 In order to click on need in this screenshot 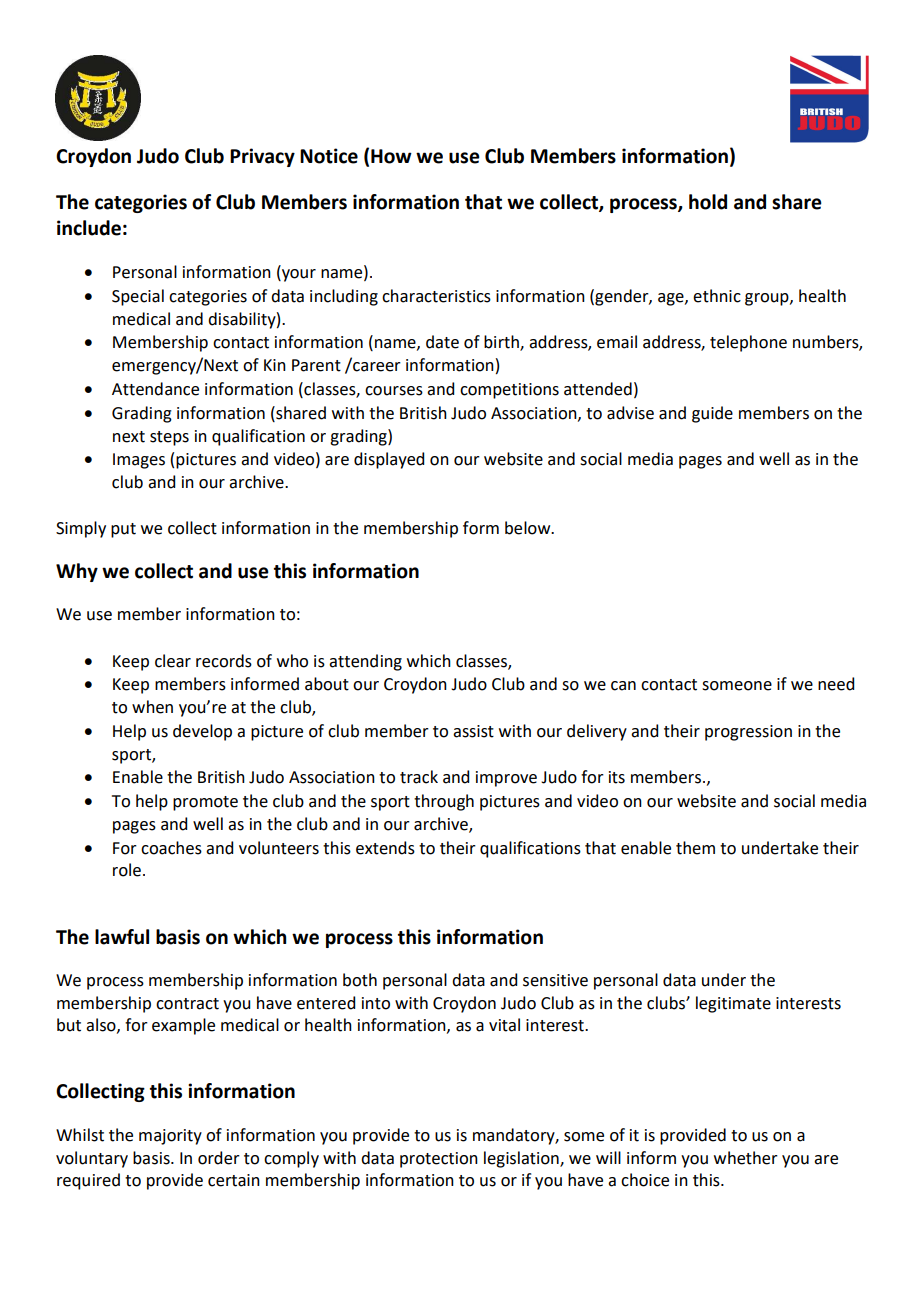, I will do `click(836, 684)`.
